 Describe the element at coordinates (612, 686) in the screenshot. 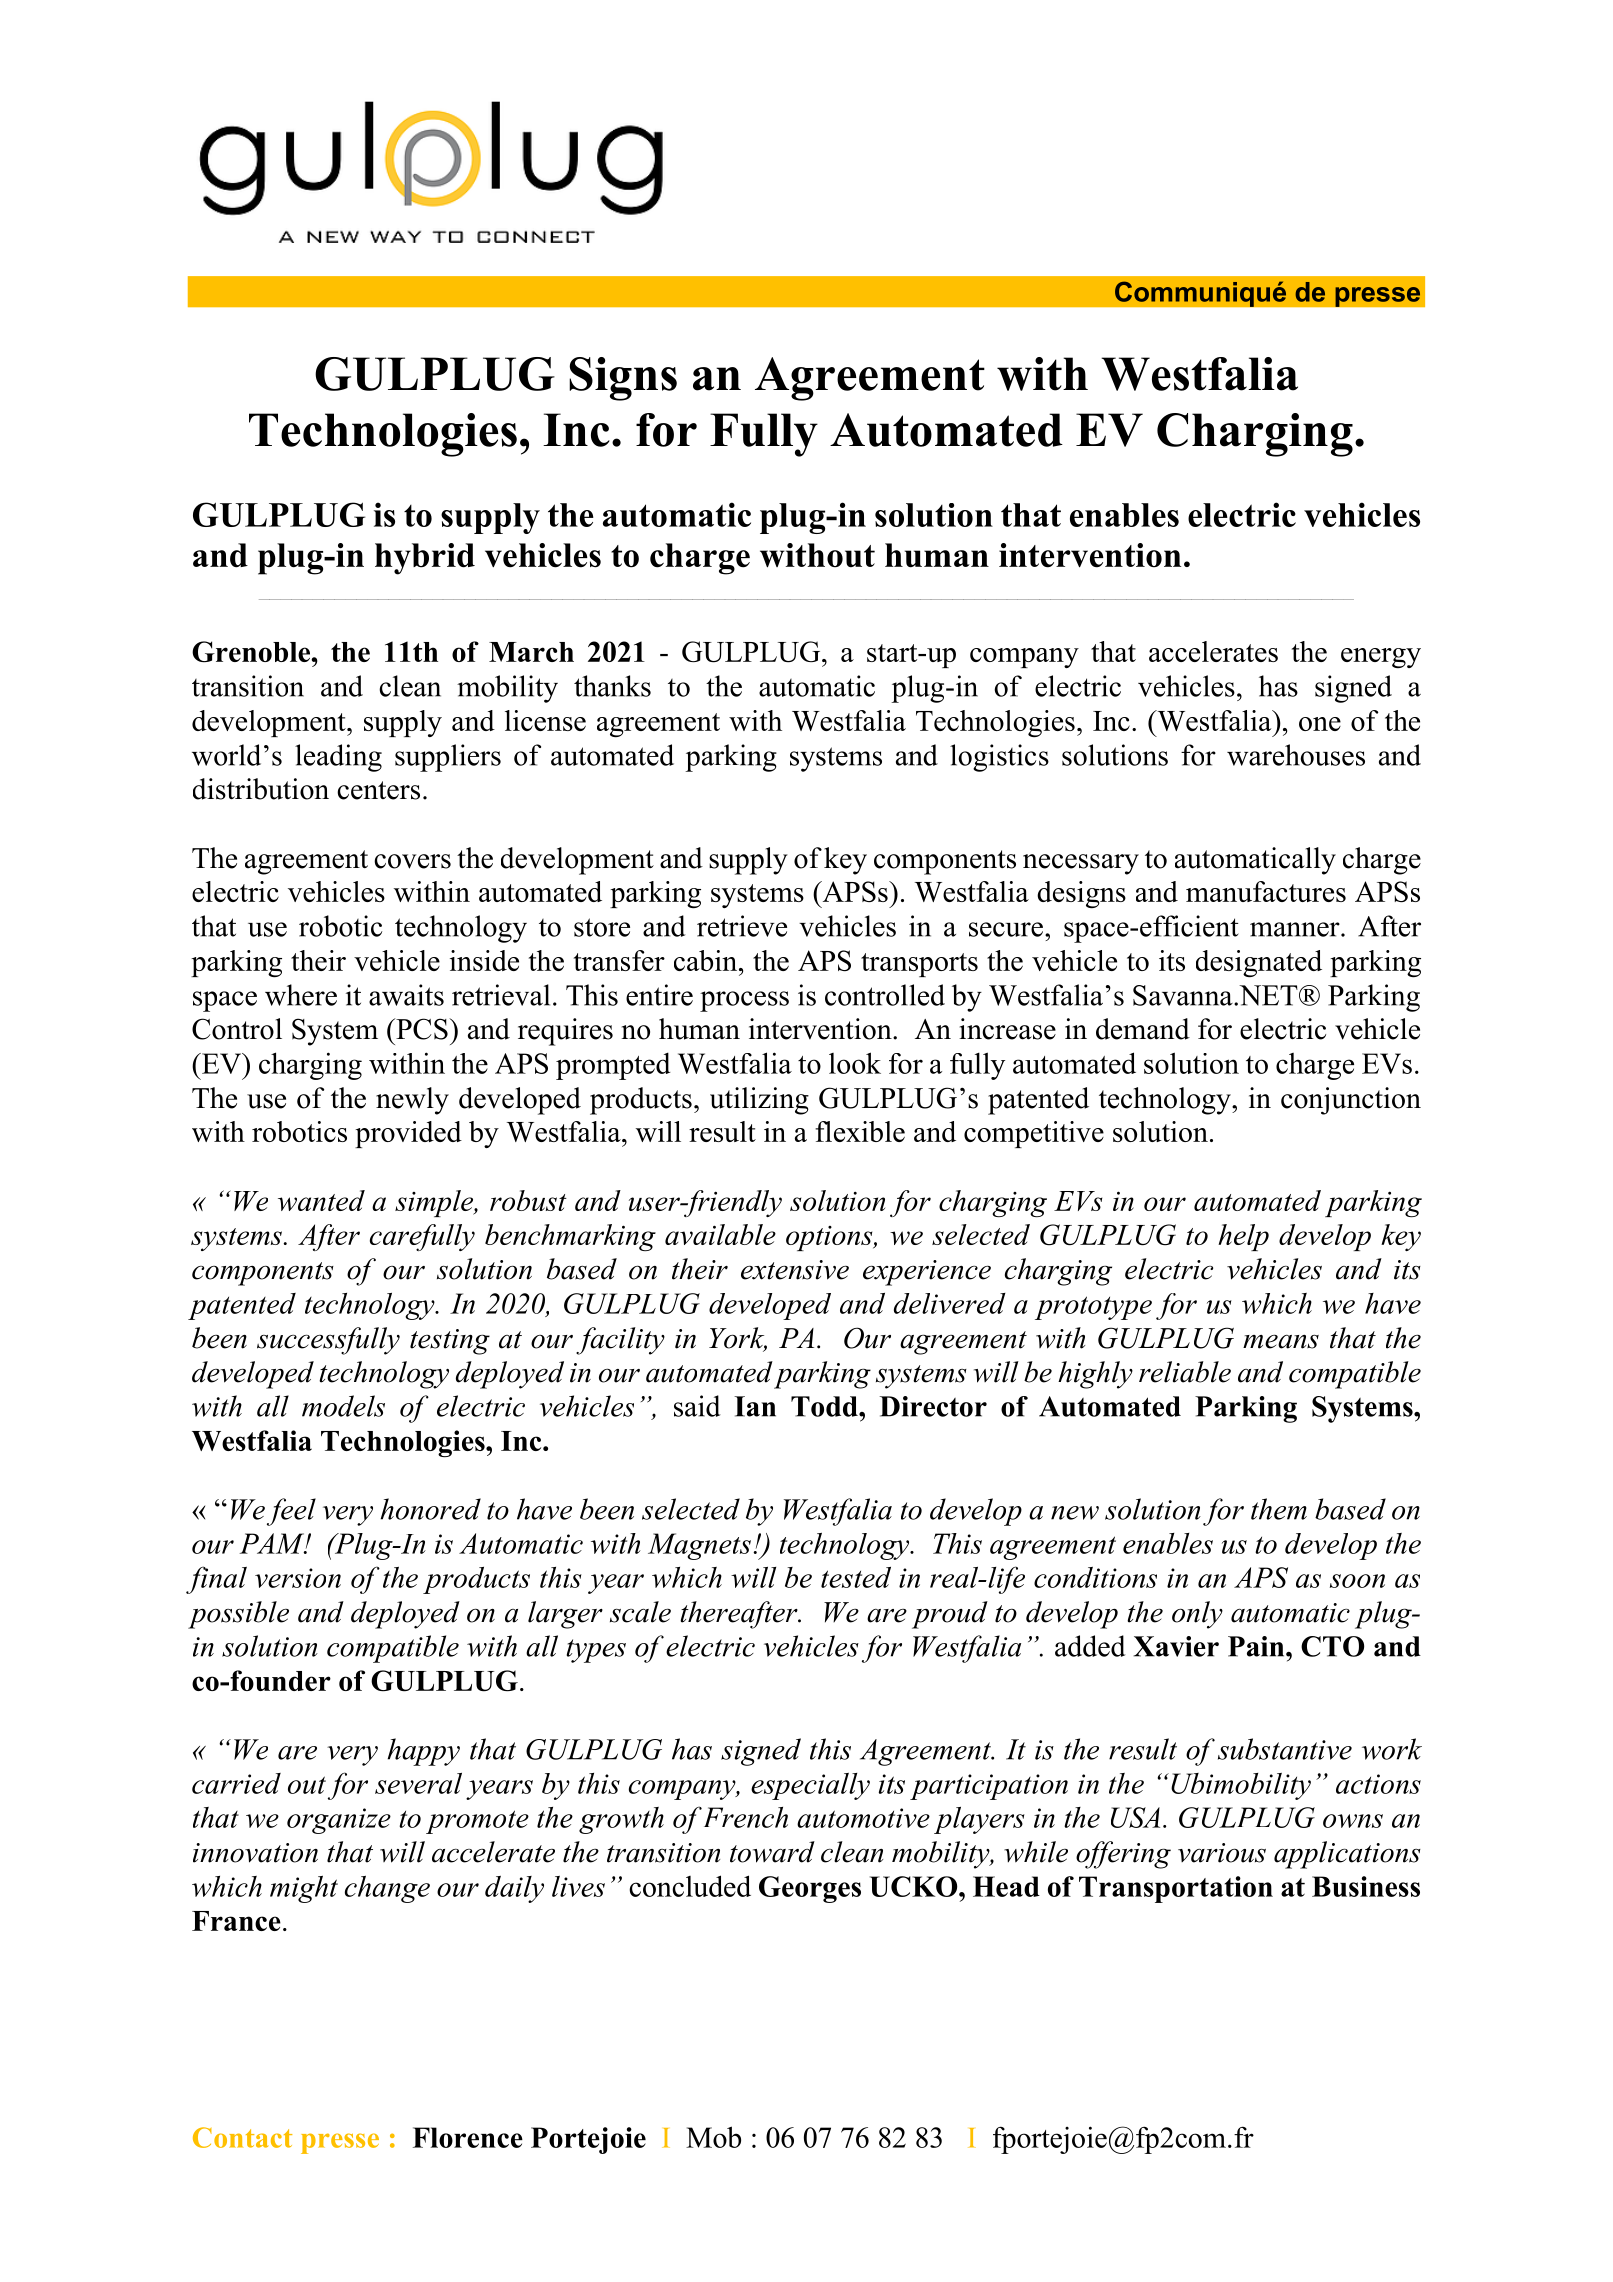

I see `thanks` at that location.
